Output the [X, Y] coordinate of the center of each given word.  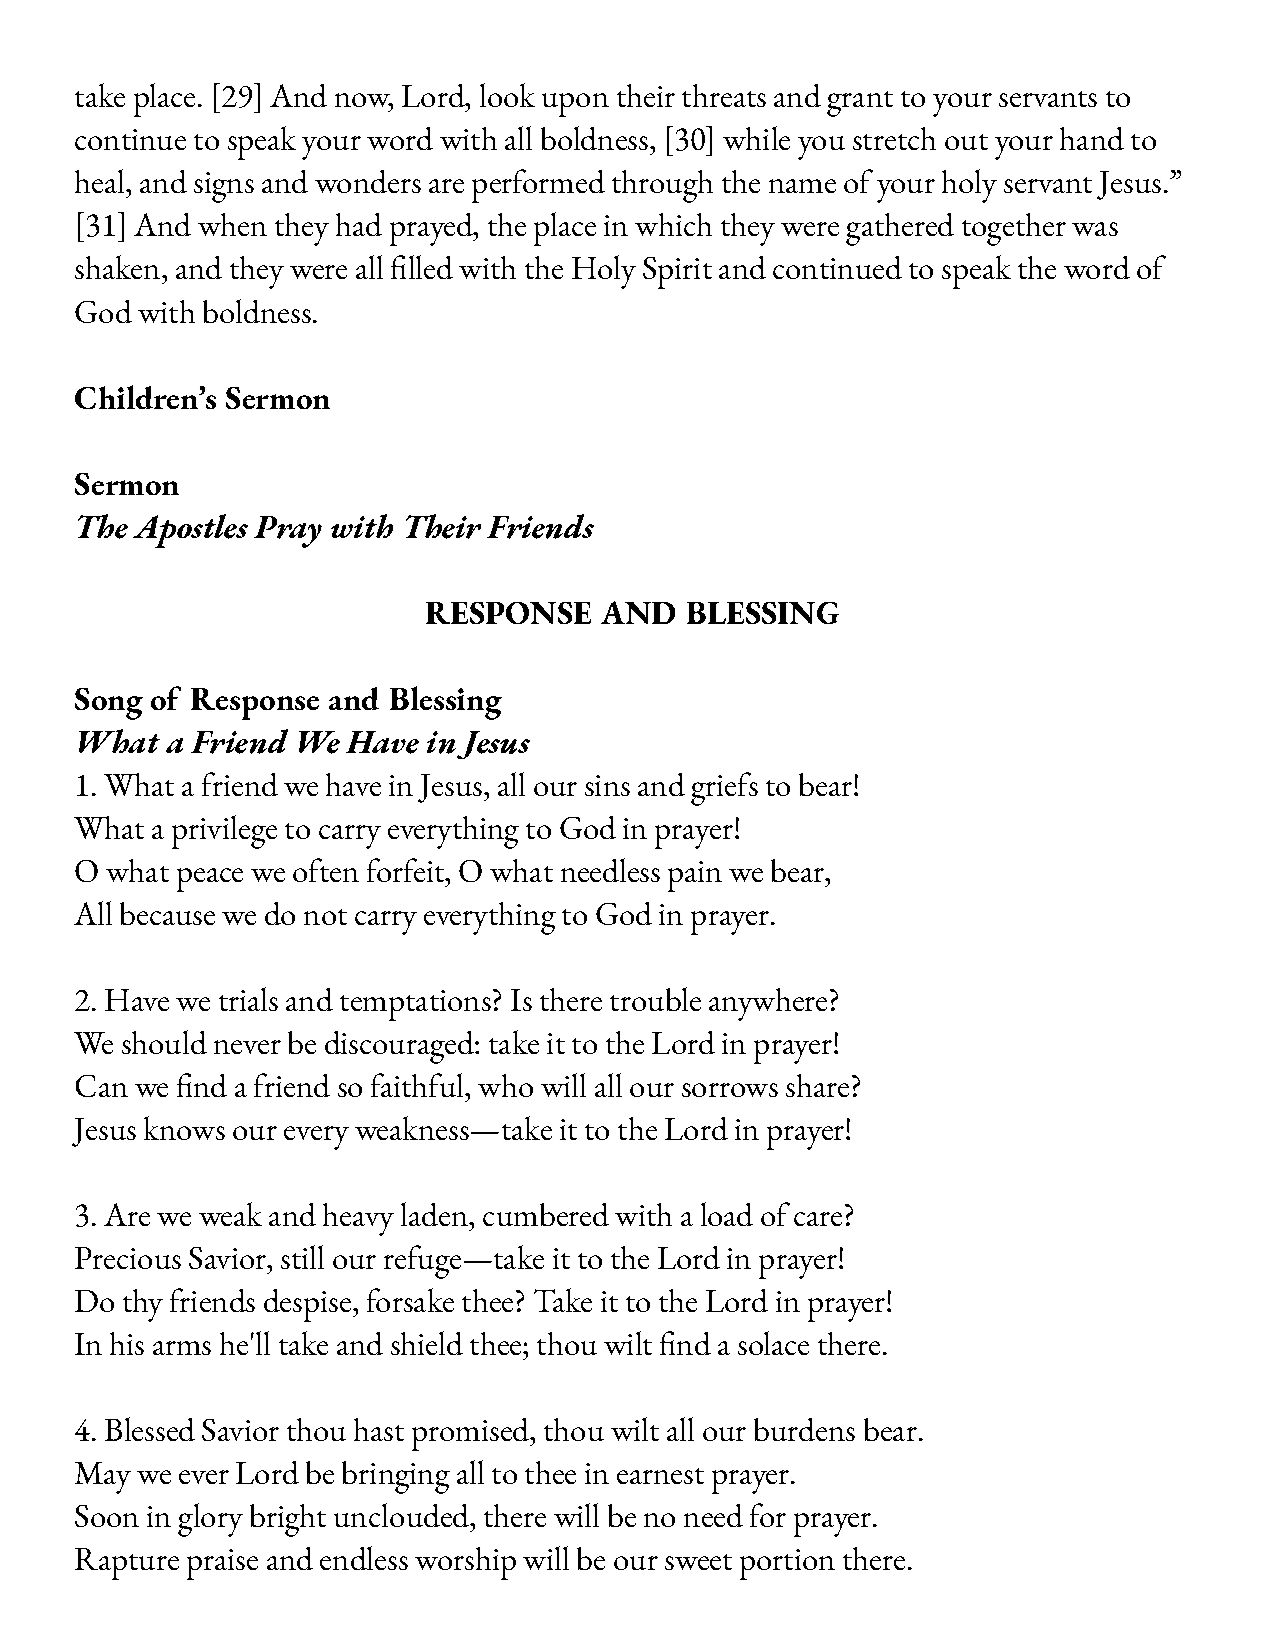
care [818, 1219]
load [727, 1214]
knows [184, 1128]
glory [210, 1520]
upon [575, 105]
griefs [724, 789]
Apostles [190, 531]
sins [607, 785]
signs [224, 187]
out [966, 142]
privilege [224, 832]
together [1014, 229]
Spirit [677, 273]
